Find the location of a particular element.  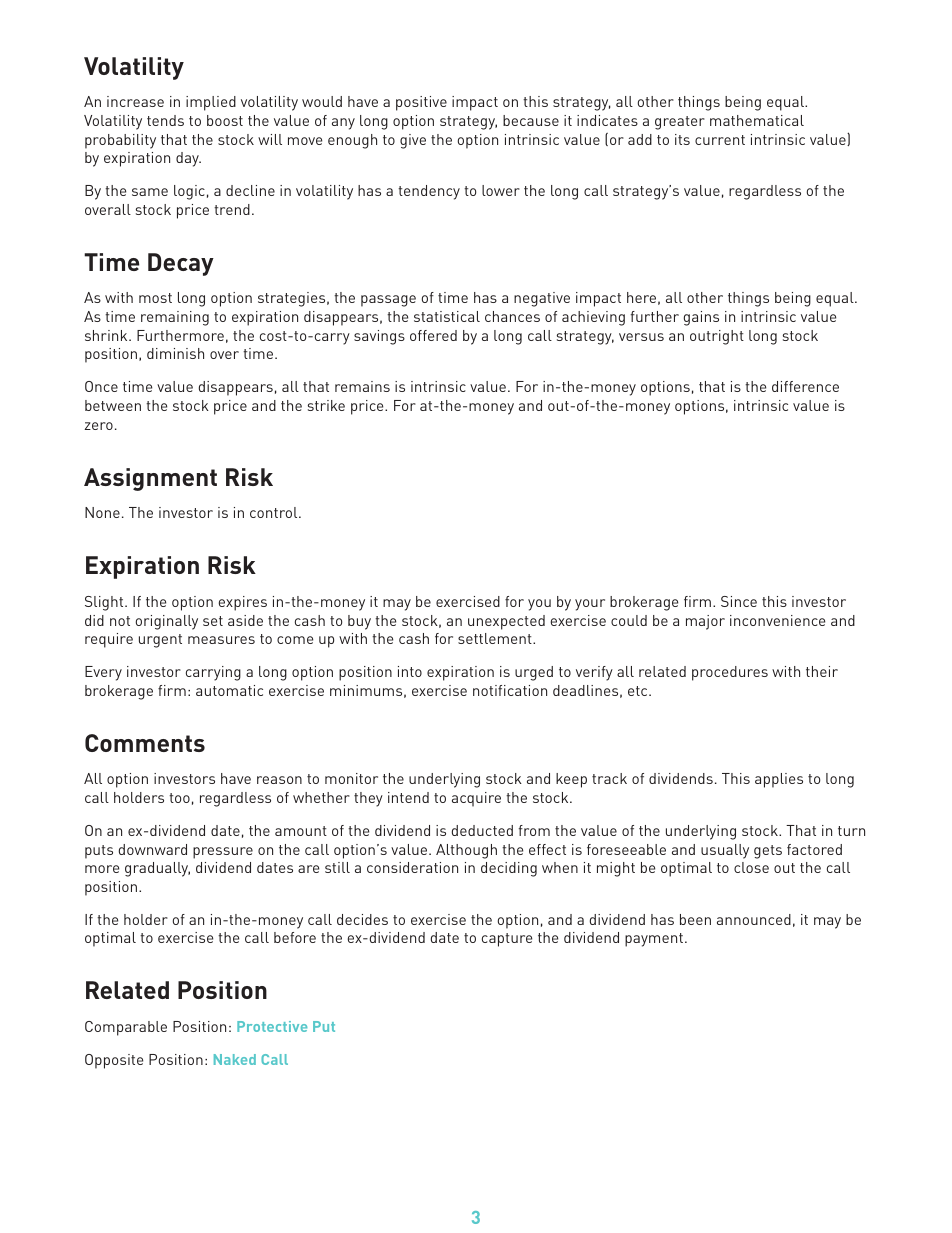

tends is located at coordinates (165, 120).
